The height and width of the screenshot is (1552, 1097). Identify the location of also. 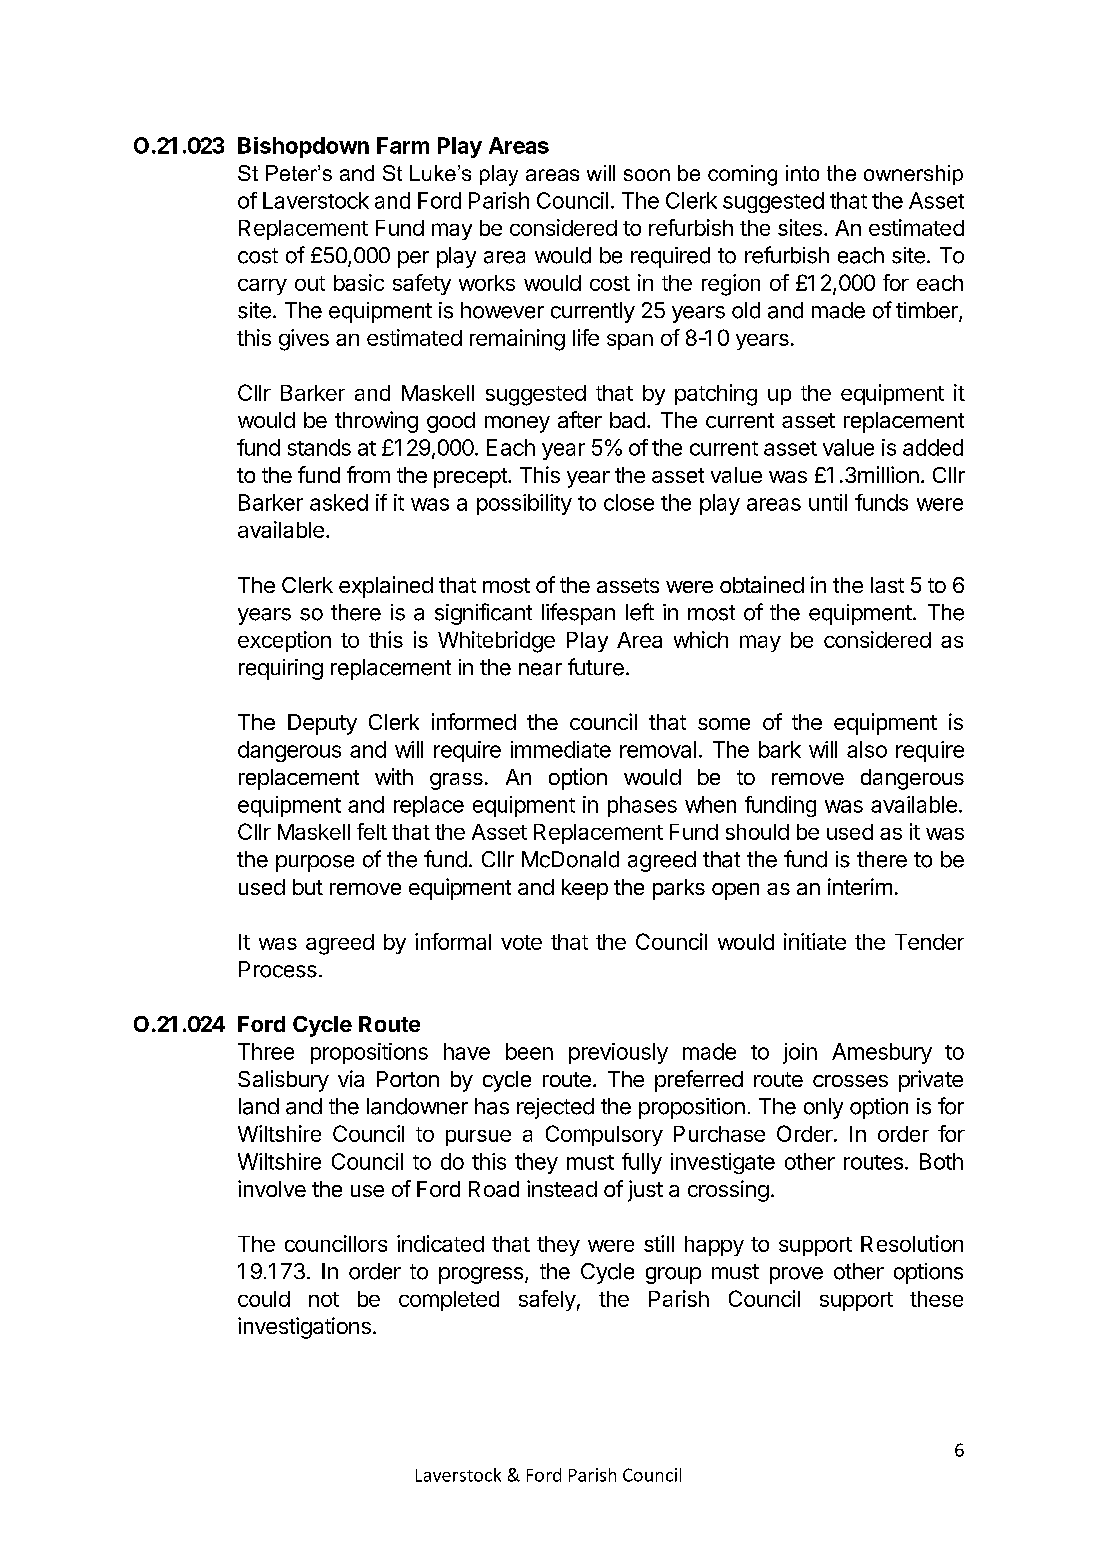
(867, 749).
